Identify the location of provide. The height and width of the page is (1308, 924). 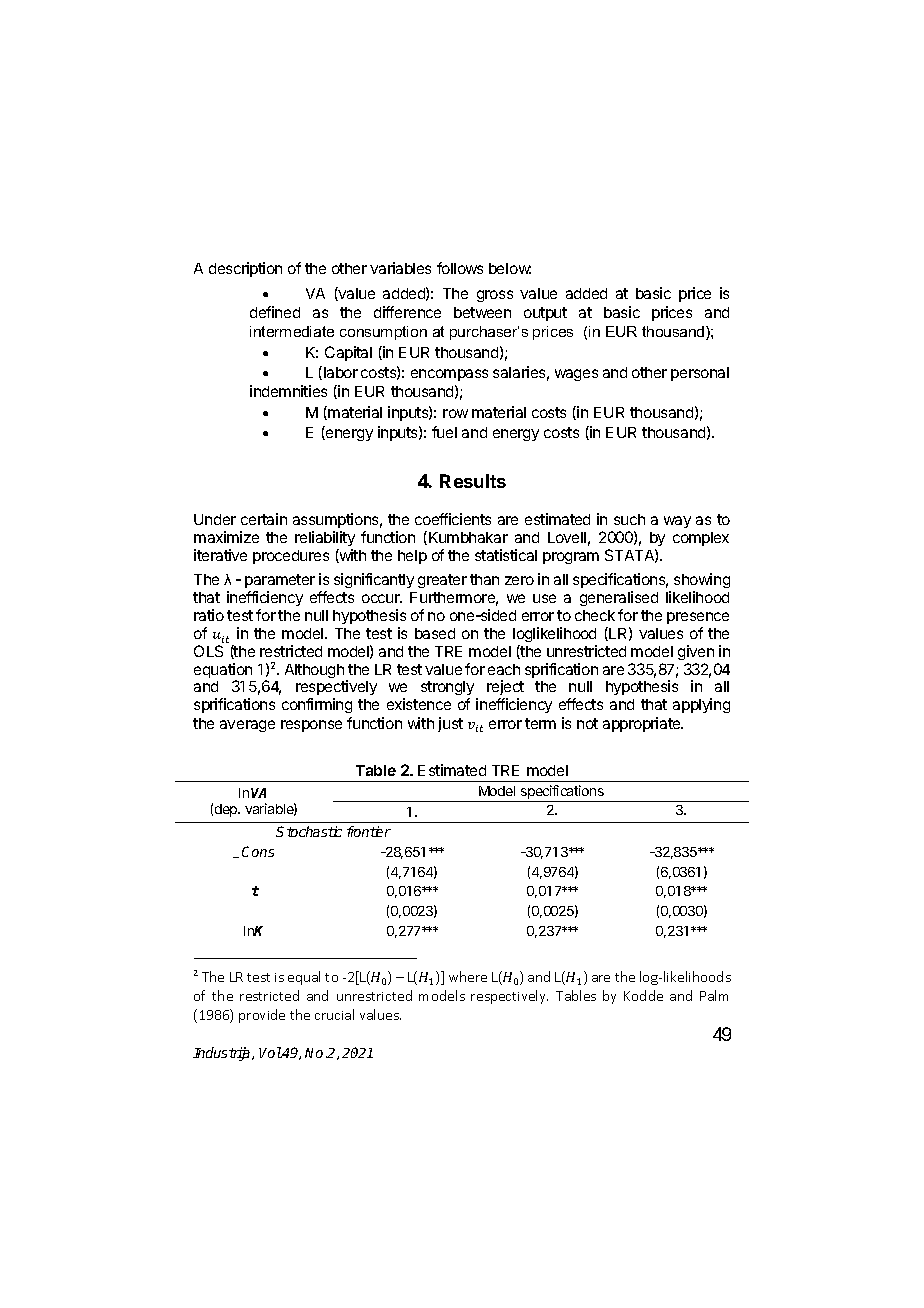
(262, 1016).
